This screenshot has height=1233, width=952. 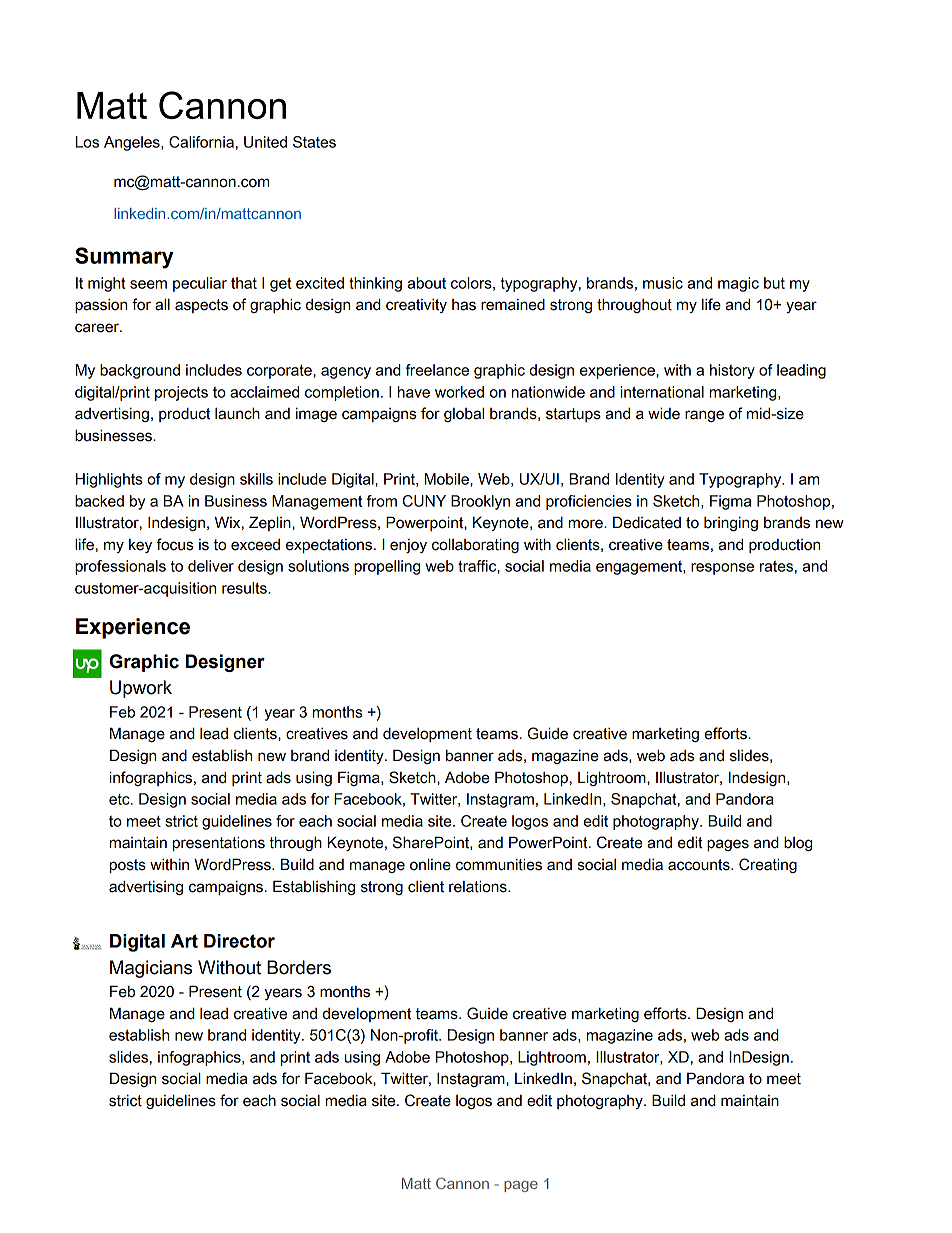 I want to click on accounts, so click(x=700, y=865).
